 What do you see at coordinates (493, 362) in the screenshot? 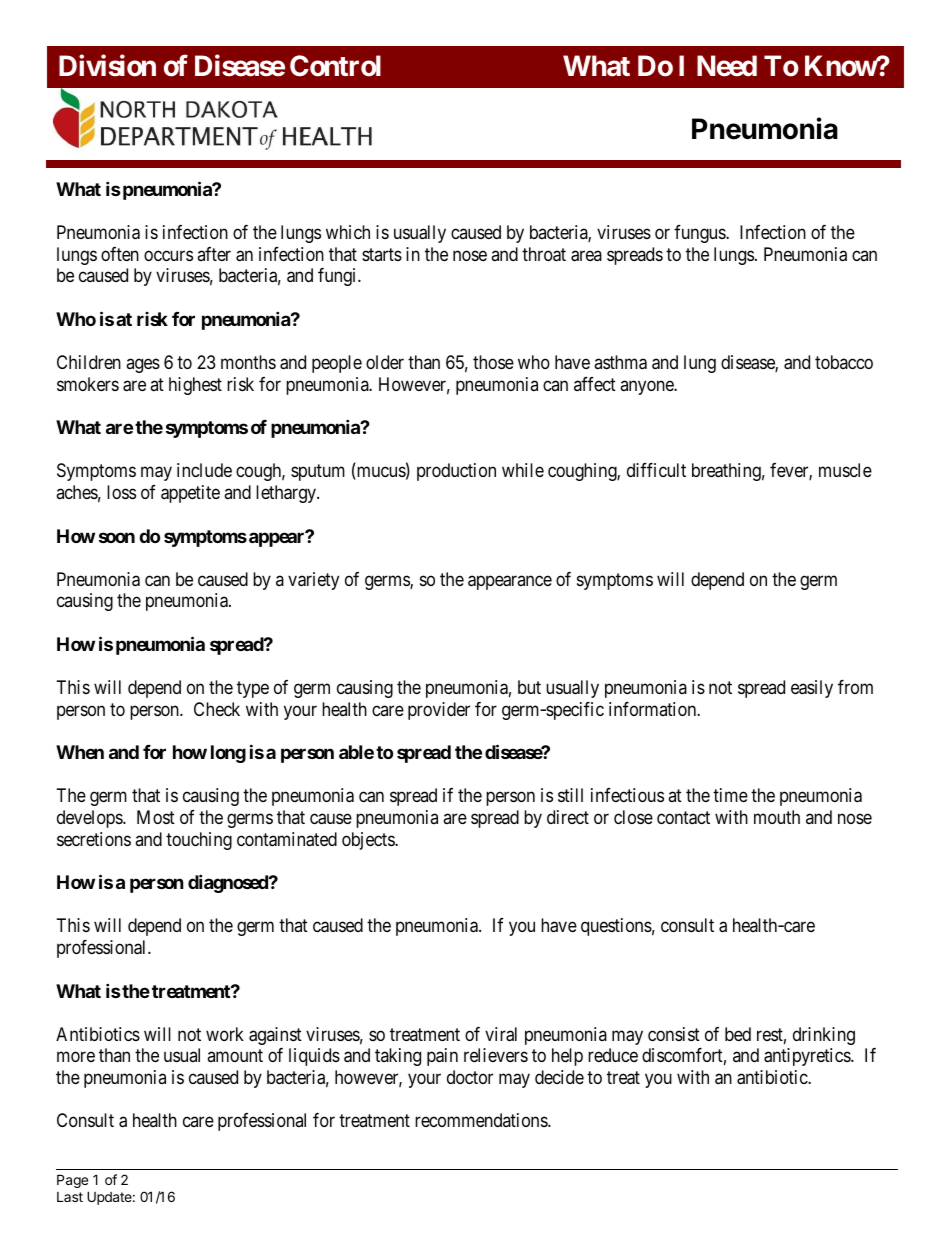
I see `those` at bounding box center [493, 362].
